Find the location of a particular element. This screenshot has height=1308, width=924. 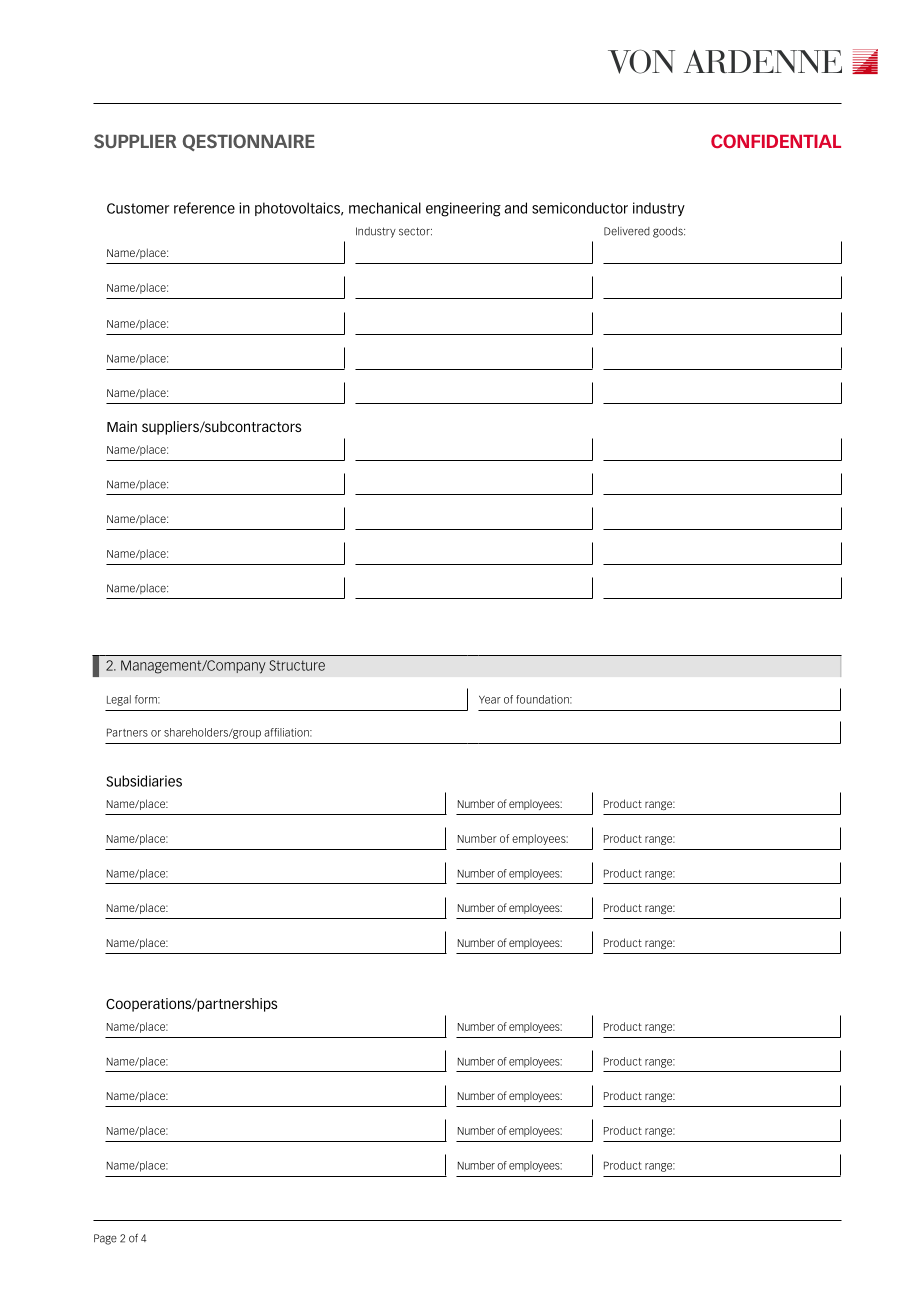

reference is located at coordinates (204, 208).
